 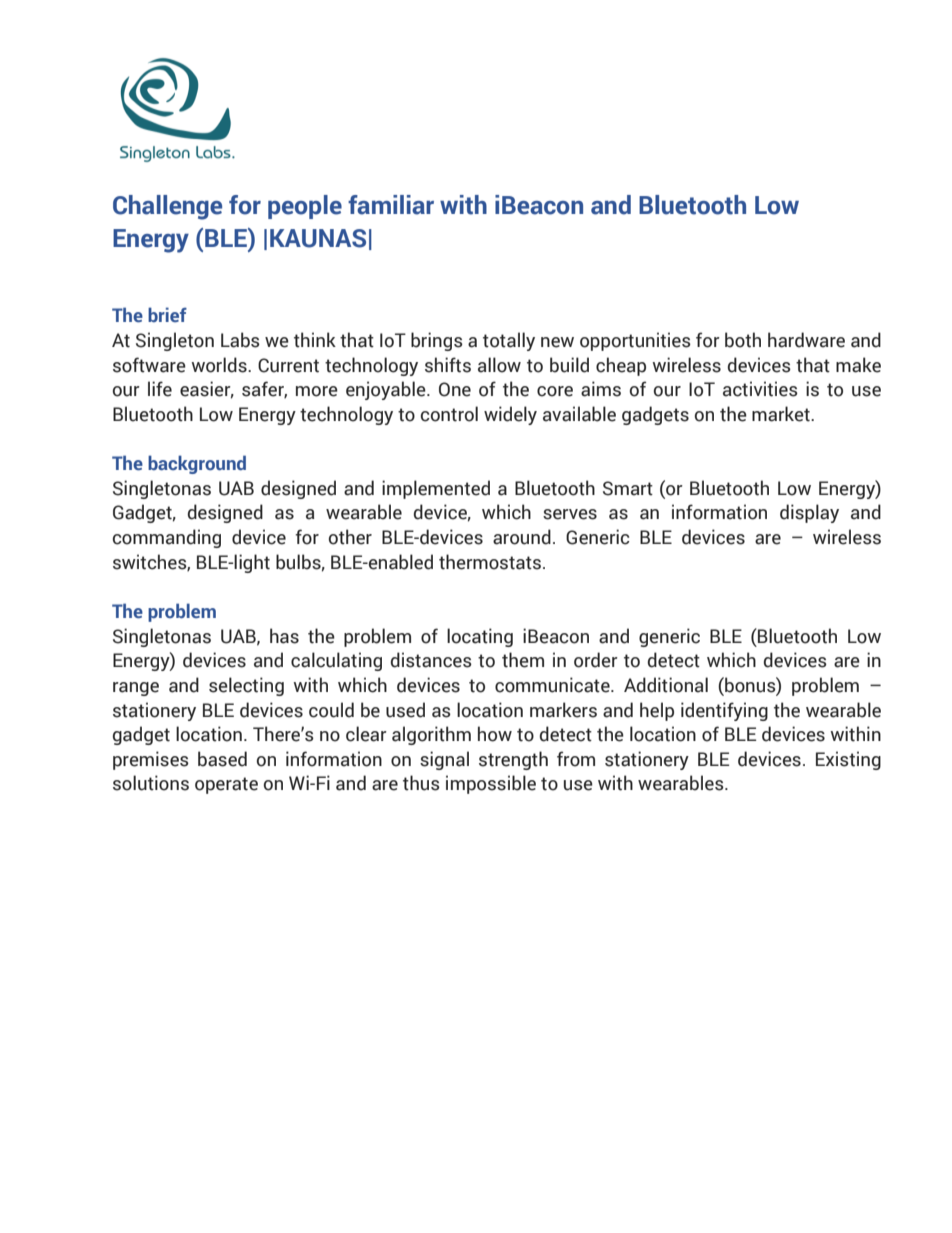 I want to click on market, so click(x=782, y=414).
